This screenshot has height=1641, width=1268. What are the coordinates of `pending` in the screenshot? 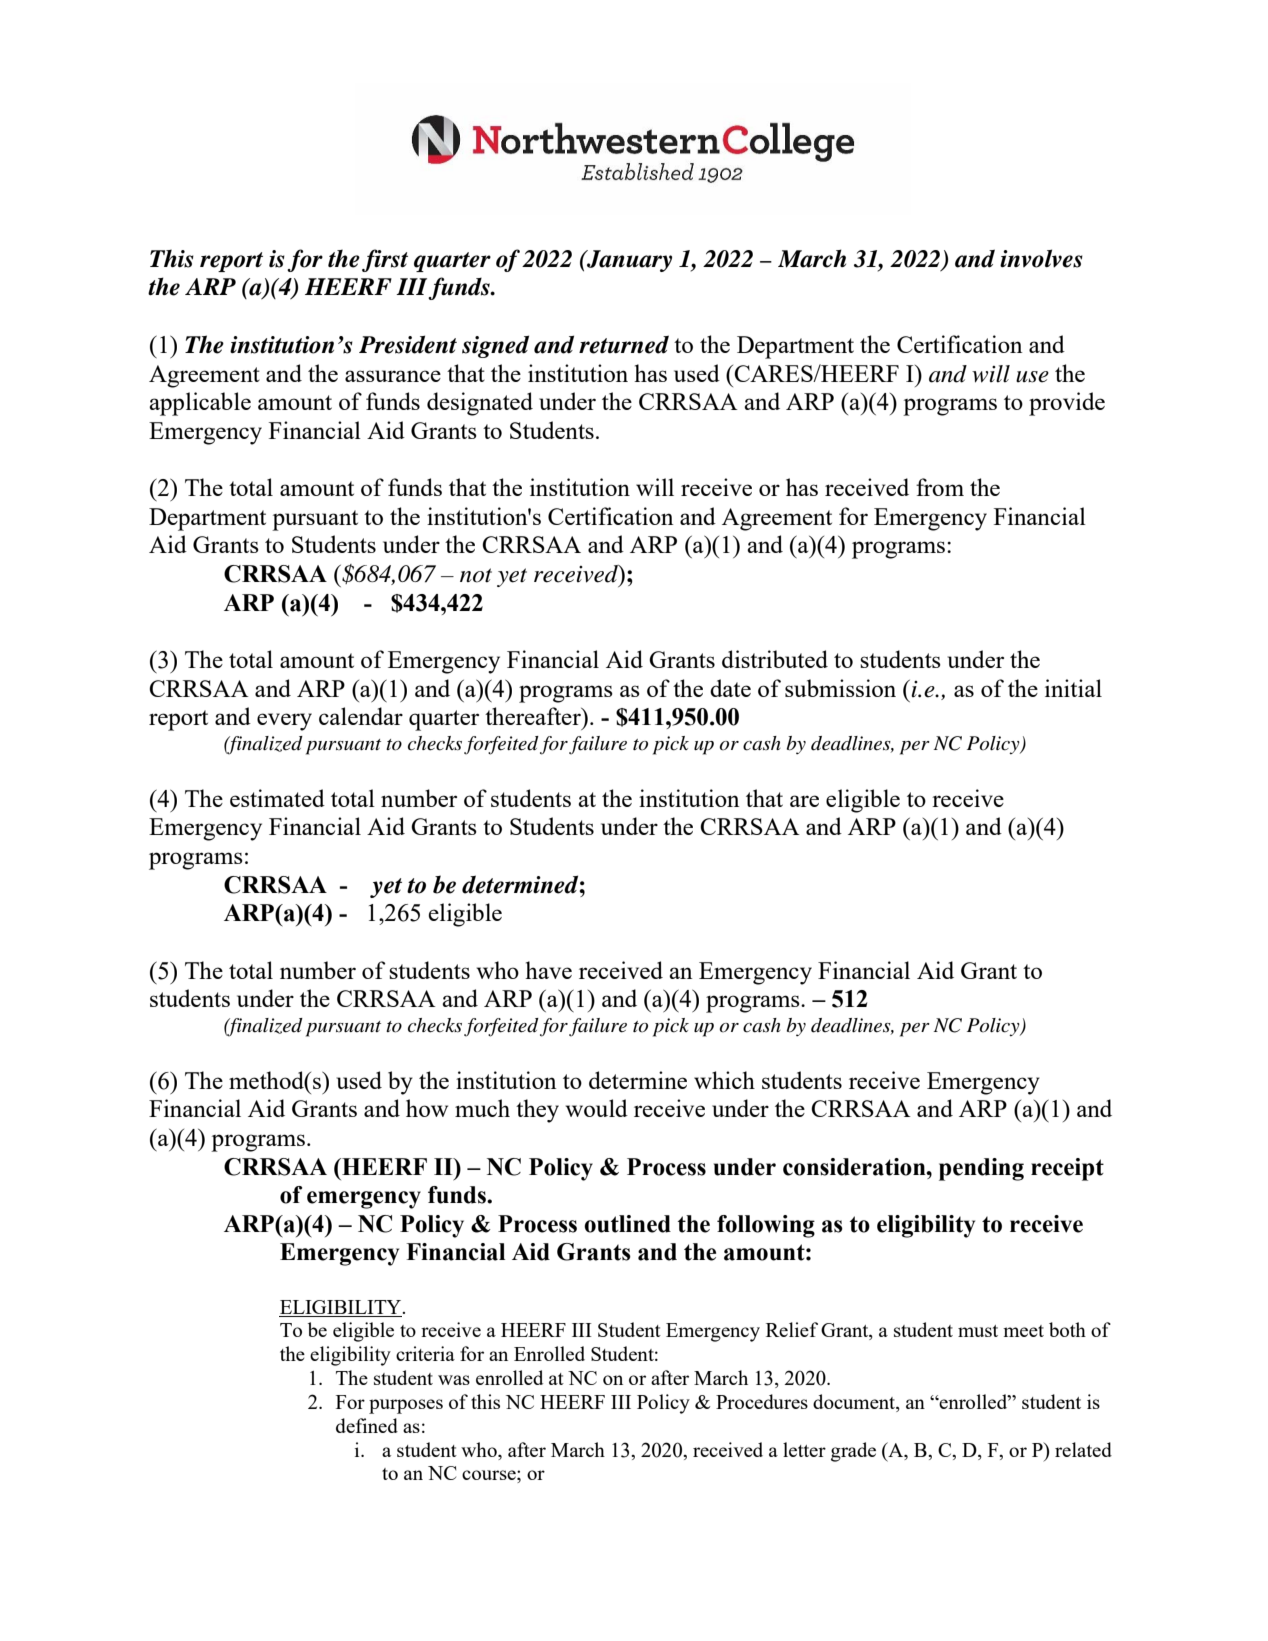 It's located at (981, 1169).
